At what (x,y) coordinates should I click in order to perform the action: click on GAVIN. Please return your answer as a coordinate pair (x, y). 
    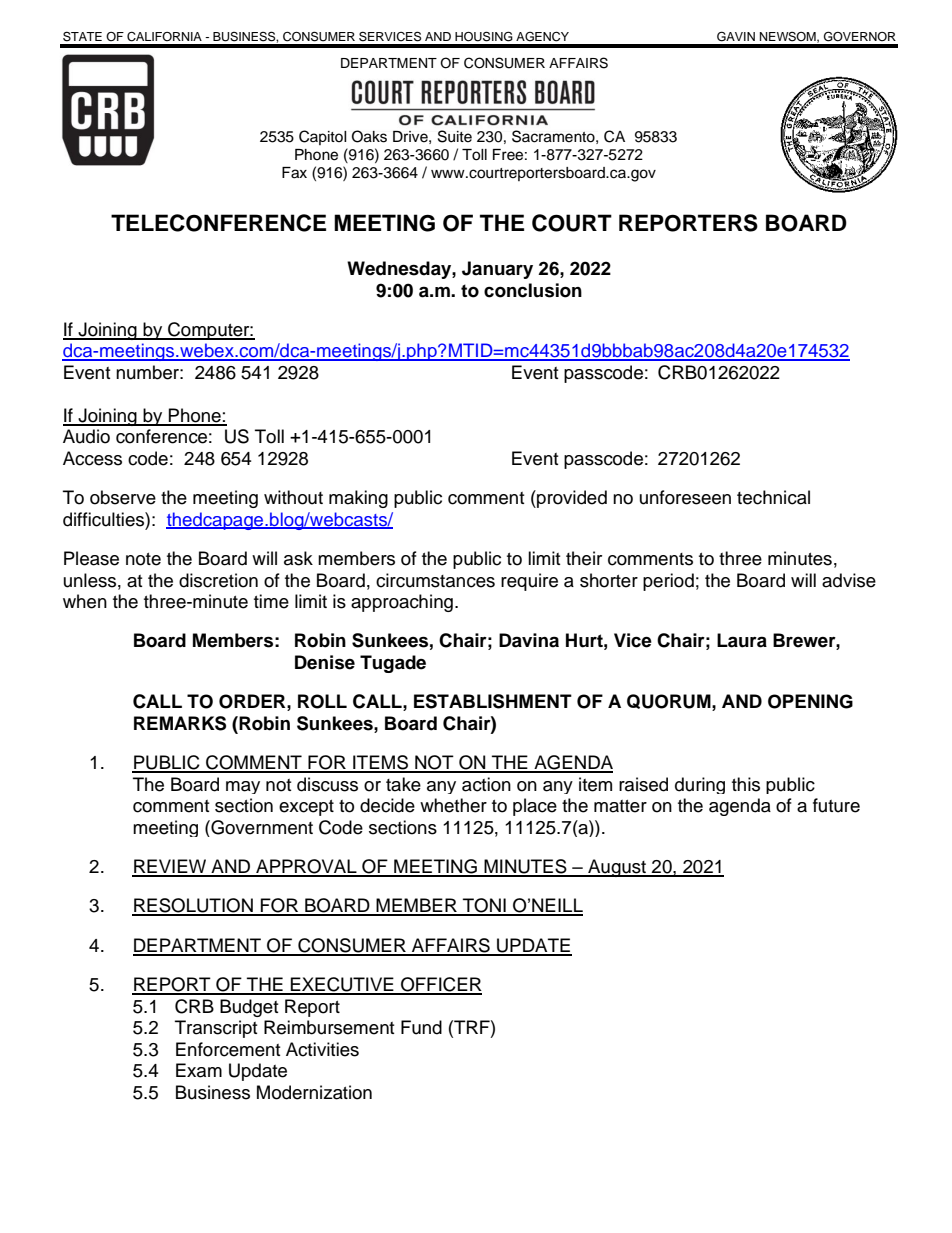
    Looking at the image, I should click on (736, 36).
